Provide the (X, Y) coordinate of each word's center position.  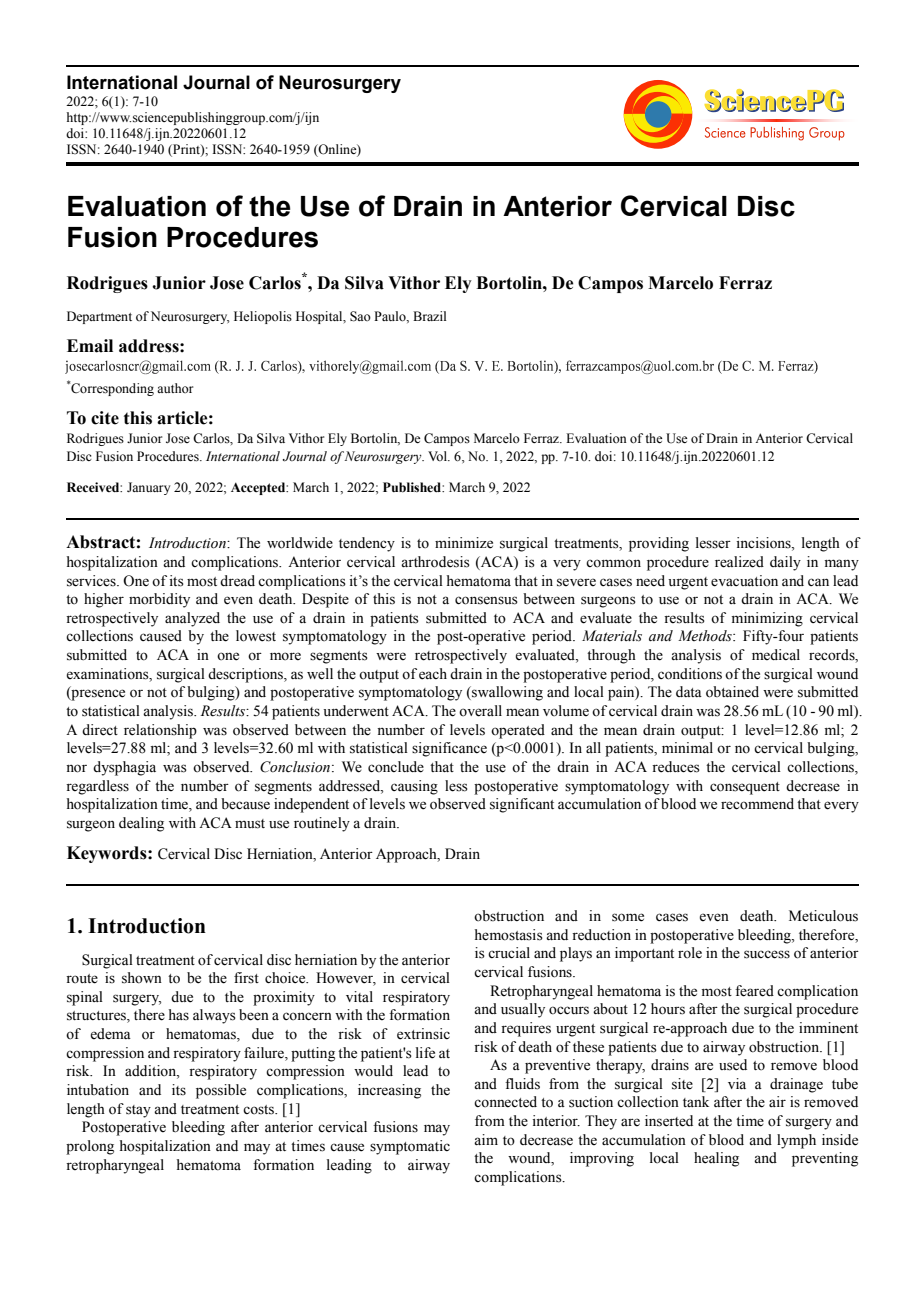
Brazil (429, 316)
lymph (796, 1141)
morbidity (159, 600)
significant (522, 805)
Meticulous (823, 916)
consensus (486, 600)
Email (90, 346)
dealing (141, 824)
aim (486, 1139)
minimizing (767, 619)
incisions (764, 544)
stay (138, 1111)
